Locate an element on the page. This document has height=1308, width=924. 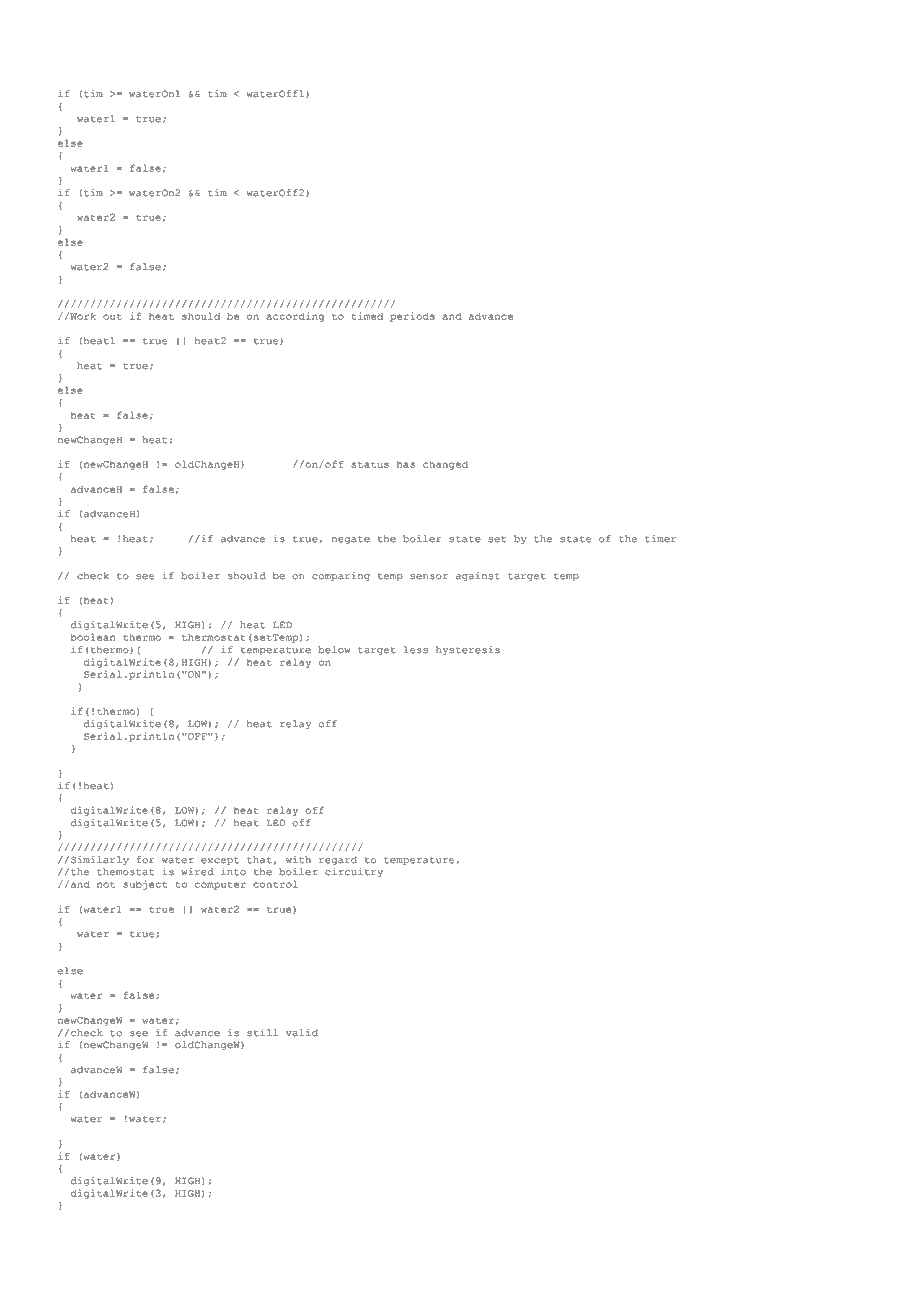
regard is located at coordinates (338, 860).
